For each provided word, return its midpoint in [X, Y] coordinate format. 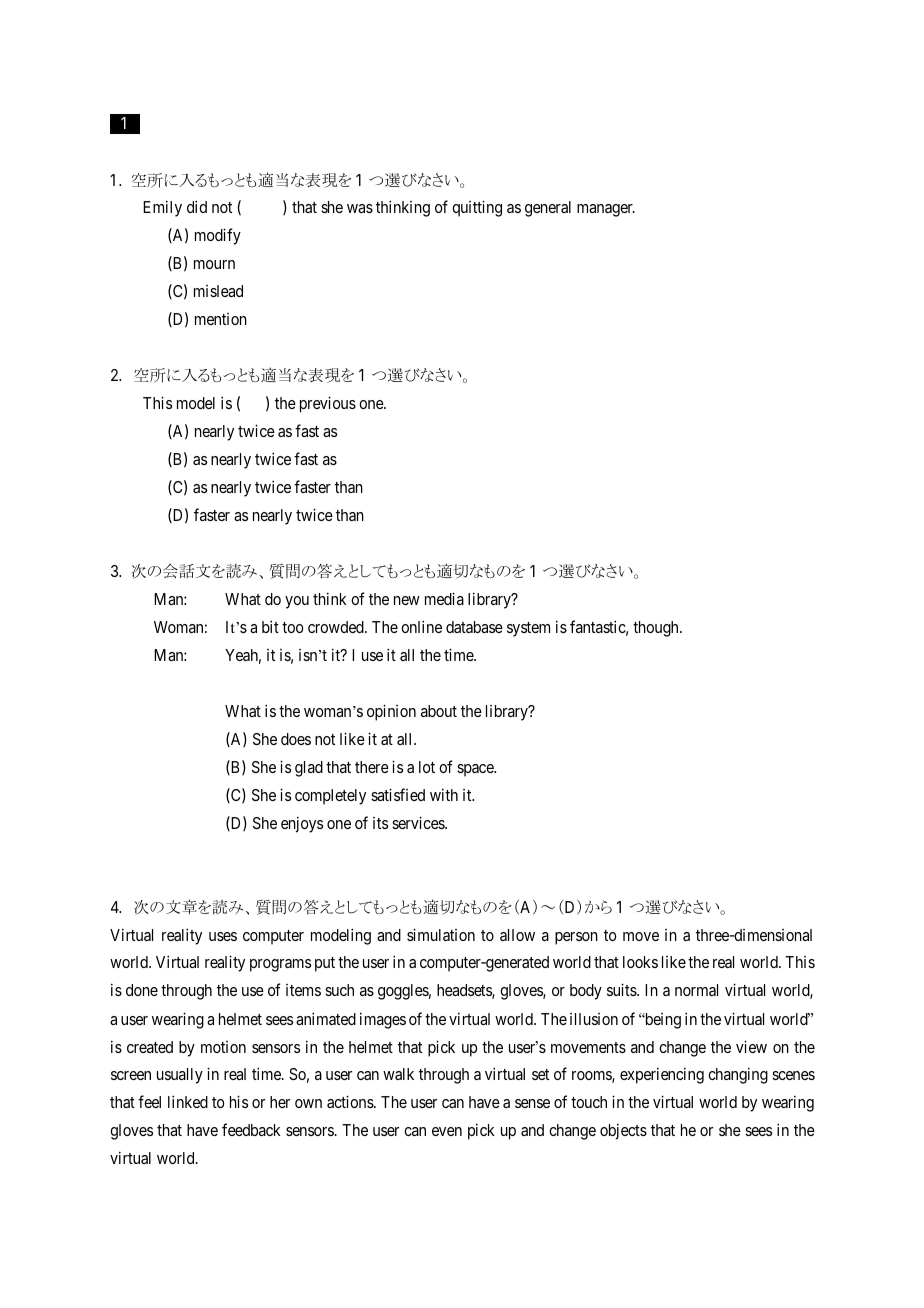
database [474, 627]
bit [270, 626]
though [657, 629]
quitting [477, 208]
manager [606, 210]
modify [218, 236]
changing [738, 1075]
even [447, 1131]
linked [188, 1101]
